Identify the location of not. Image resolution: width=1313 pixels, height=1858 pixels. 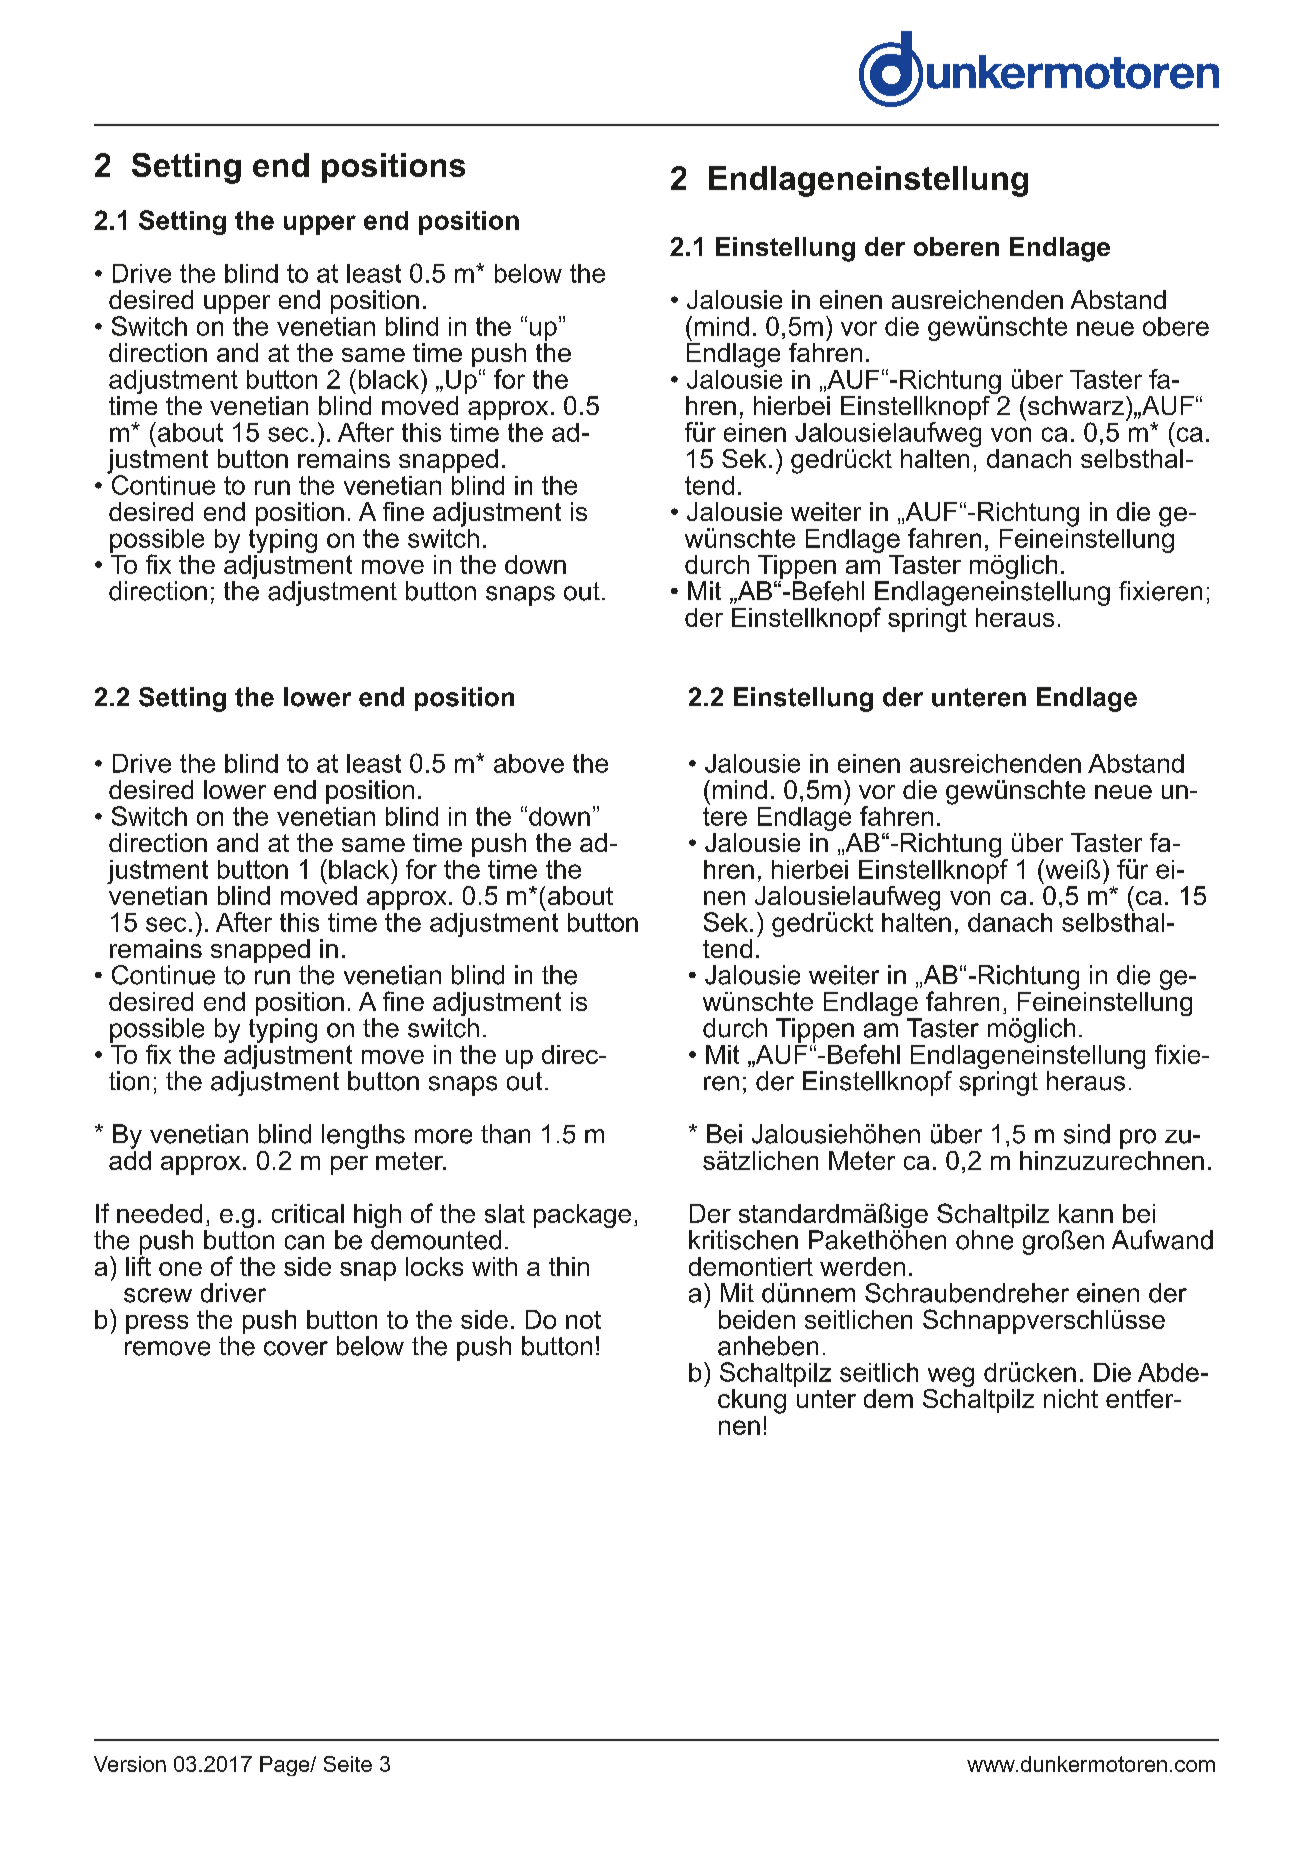
(583, 1320).
